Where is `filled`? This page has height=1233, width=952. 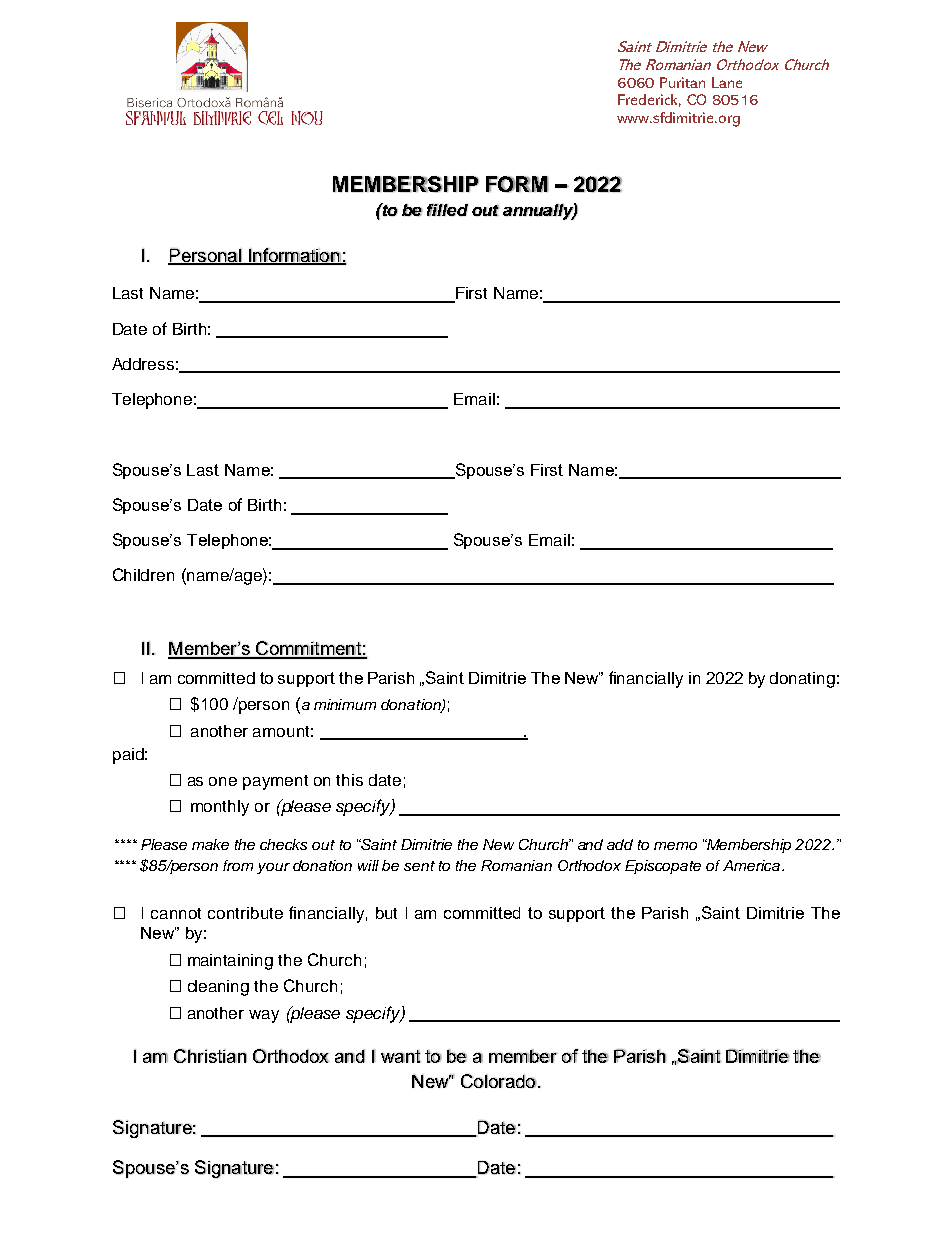
filled is located at coordinates (447, 210).
